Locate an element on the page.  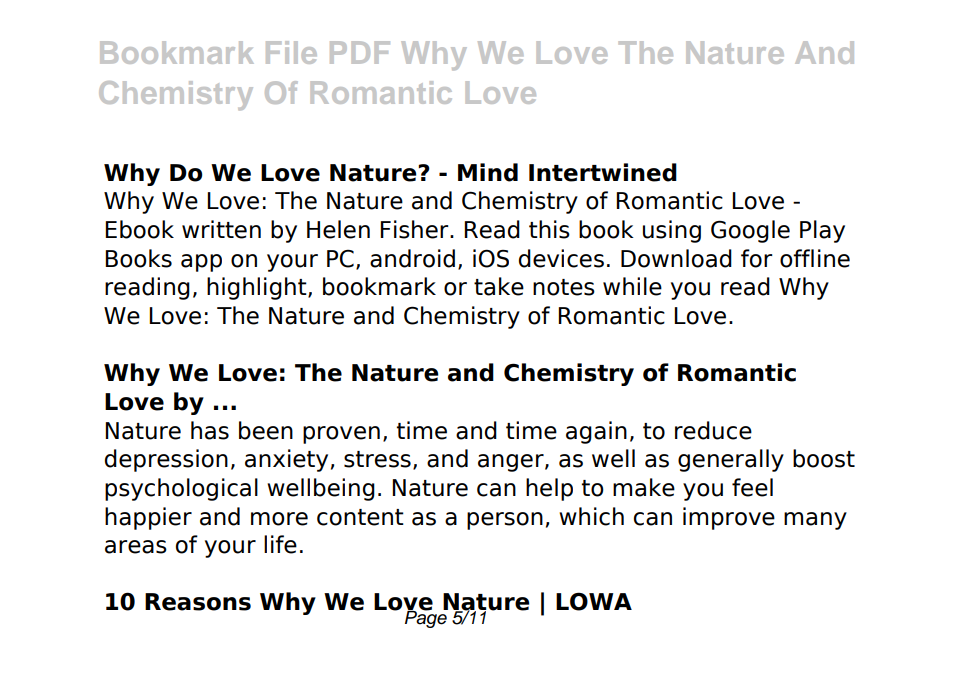
Intertwined is located at coordinates (603, 172).
